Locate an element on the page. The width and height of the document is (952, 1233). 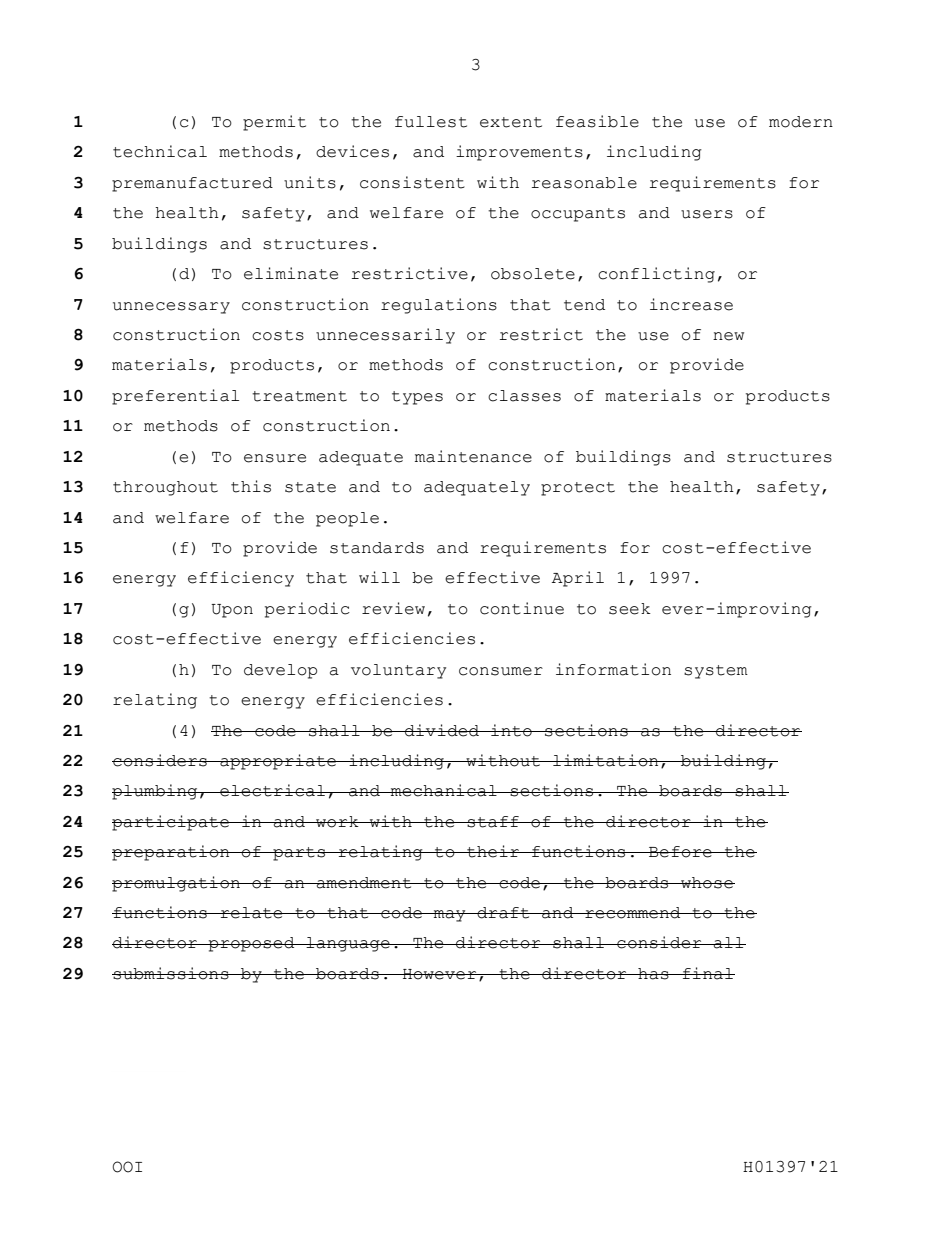
system is located at coordinates (716, 672).
